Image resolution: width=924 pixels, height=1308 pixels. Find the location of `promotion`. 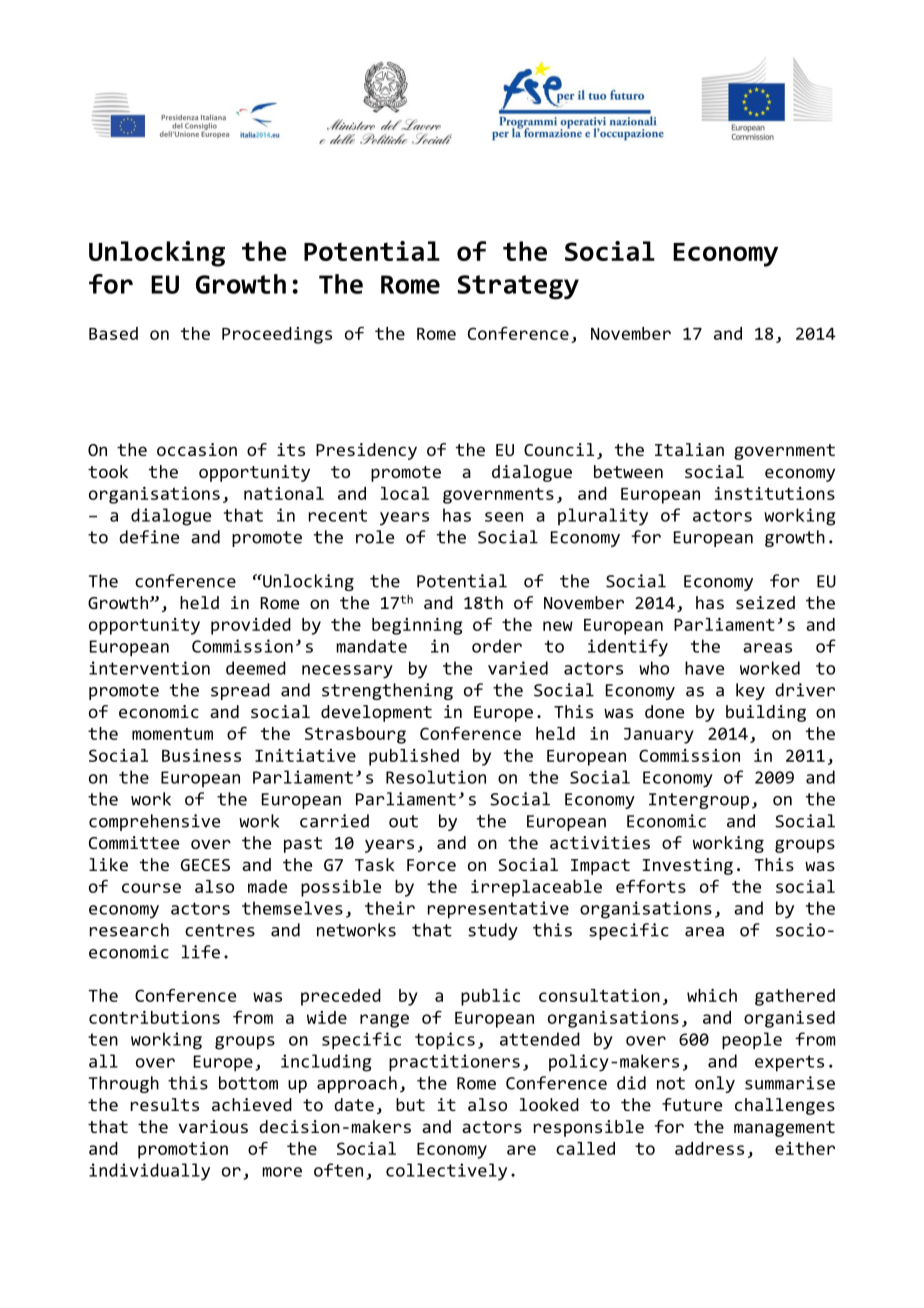

promotion is located at coordinates (183, 1150).
